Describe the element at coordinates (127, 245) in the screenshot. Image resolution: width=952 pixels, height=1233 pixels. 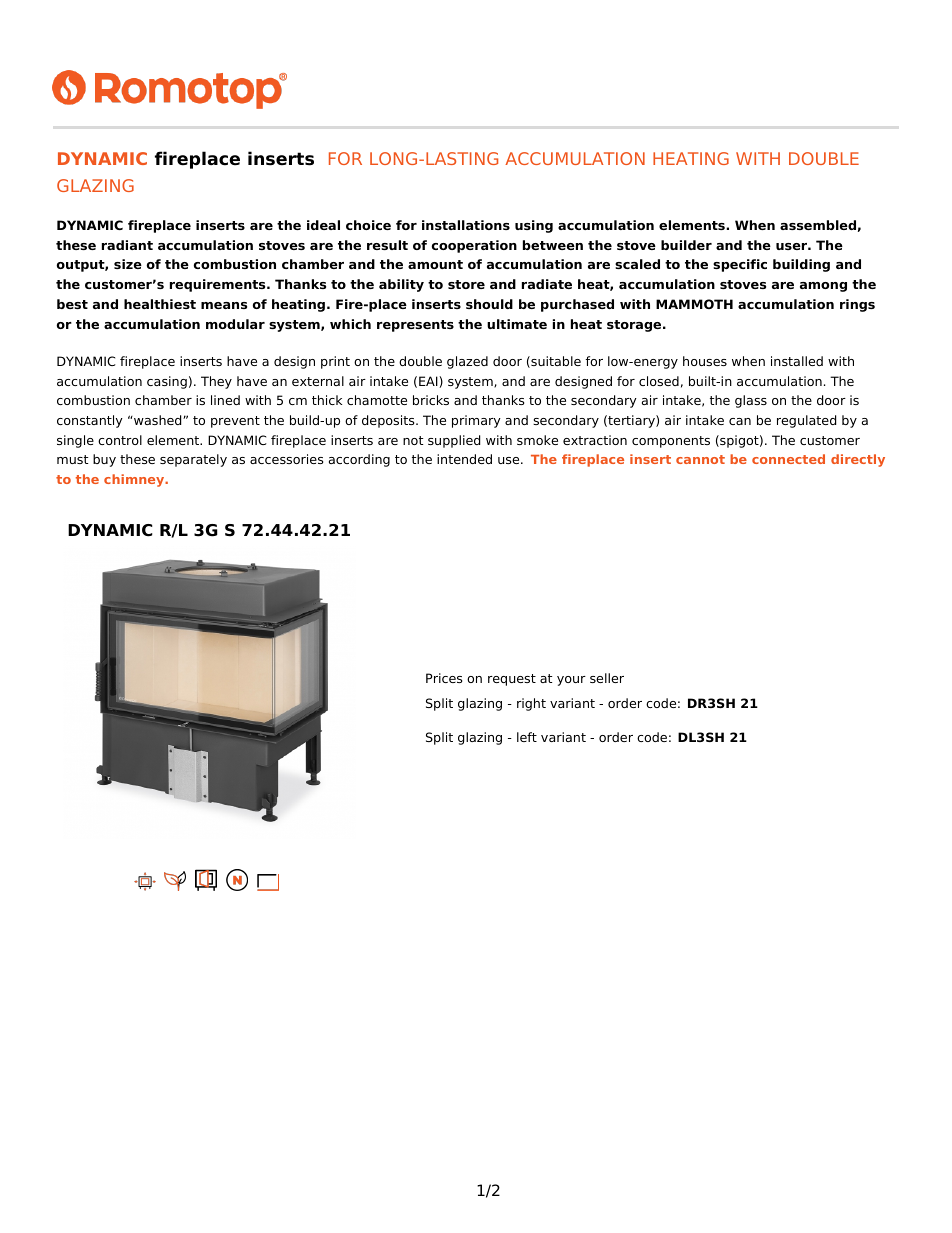
I see `radiant` at that location.
